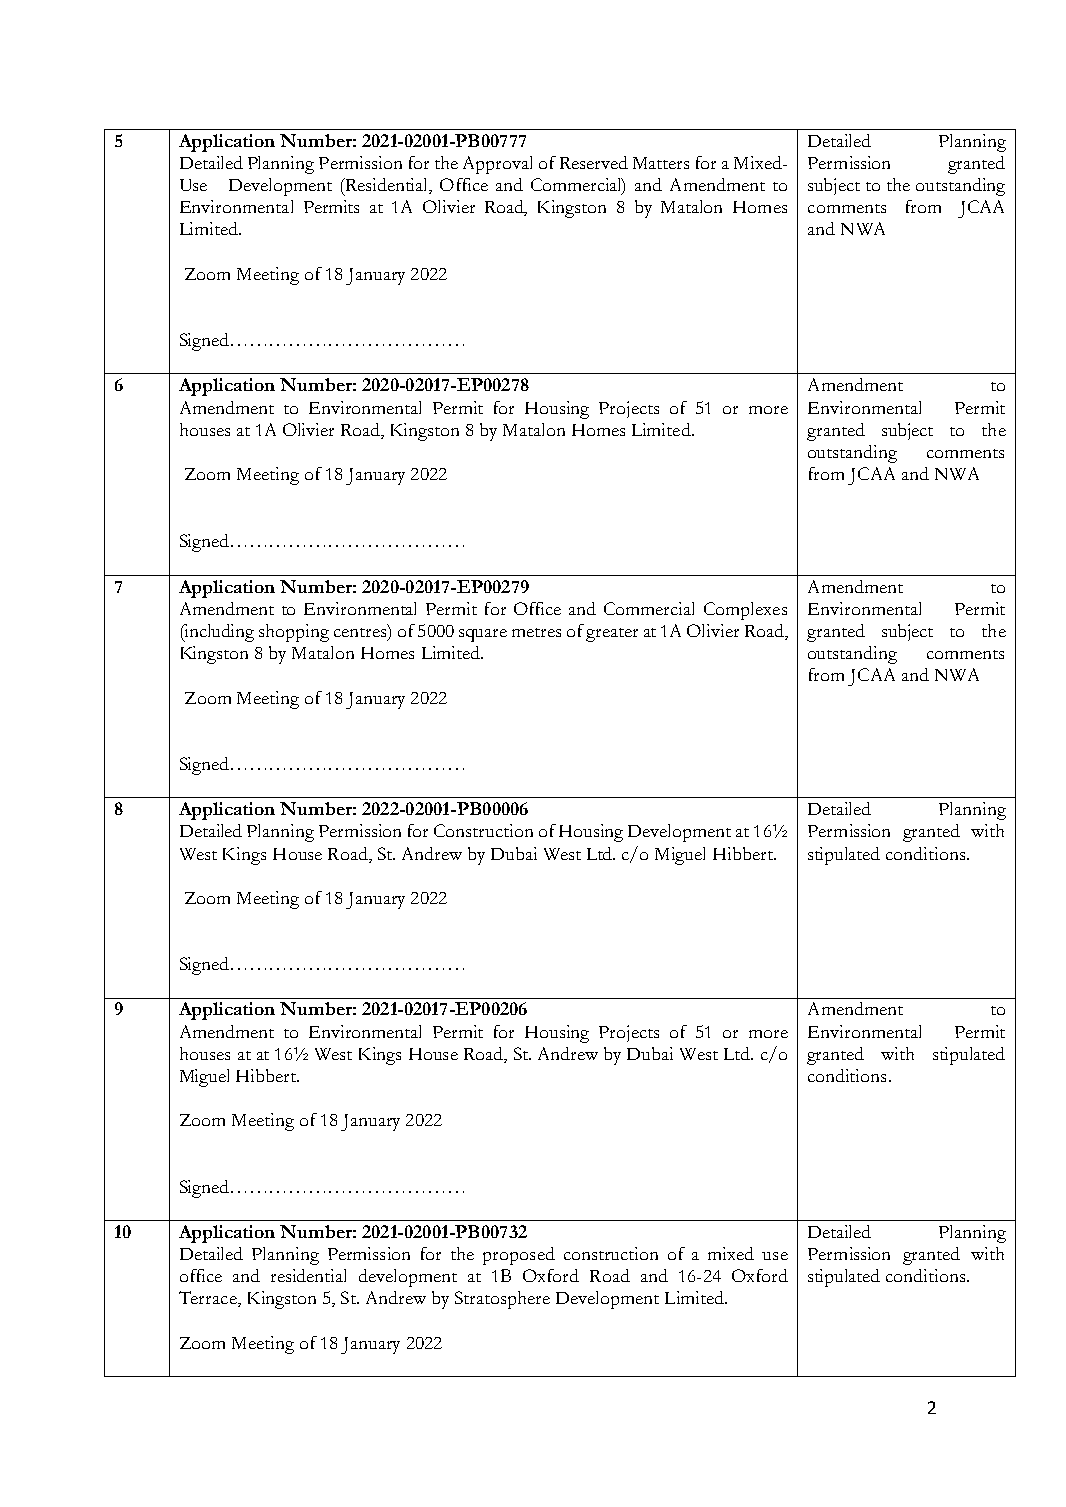 The width and height of the screenshot is (1066, 1507). What do you see at coordinates (294, 633) in the screenshot?
I see `shopping` at bounding box center [294, 633].
